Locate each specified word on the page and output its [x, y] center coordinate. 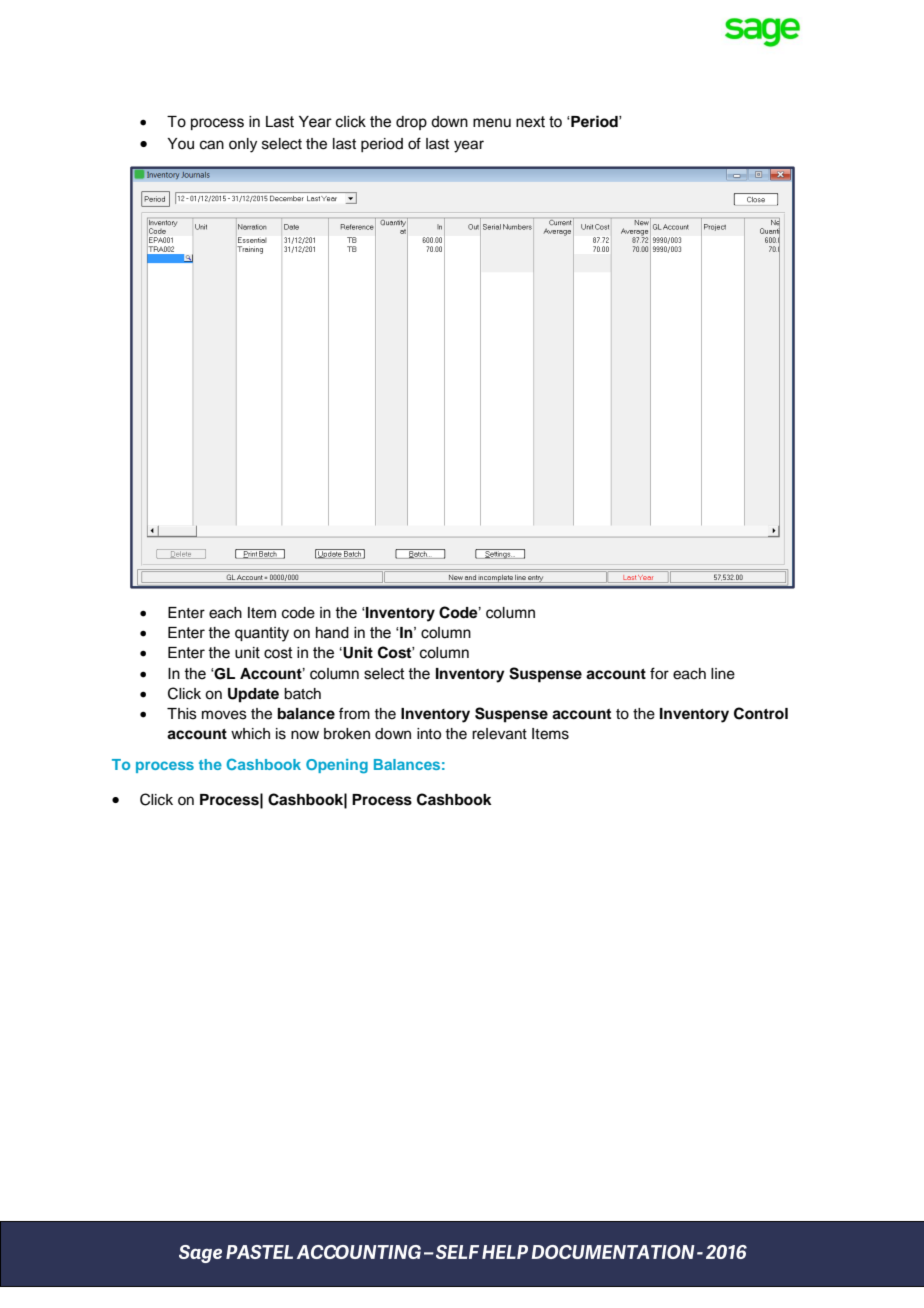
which [250, 734]
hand [332, 633]
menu [492, 123]
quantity [262, 634]
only [243, 145]
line [723, 674]
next [530, 122]
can [212, 145]
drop [411, 123]
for [659, 673]
